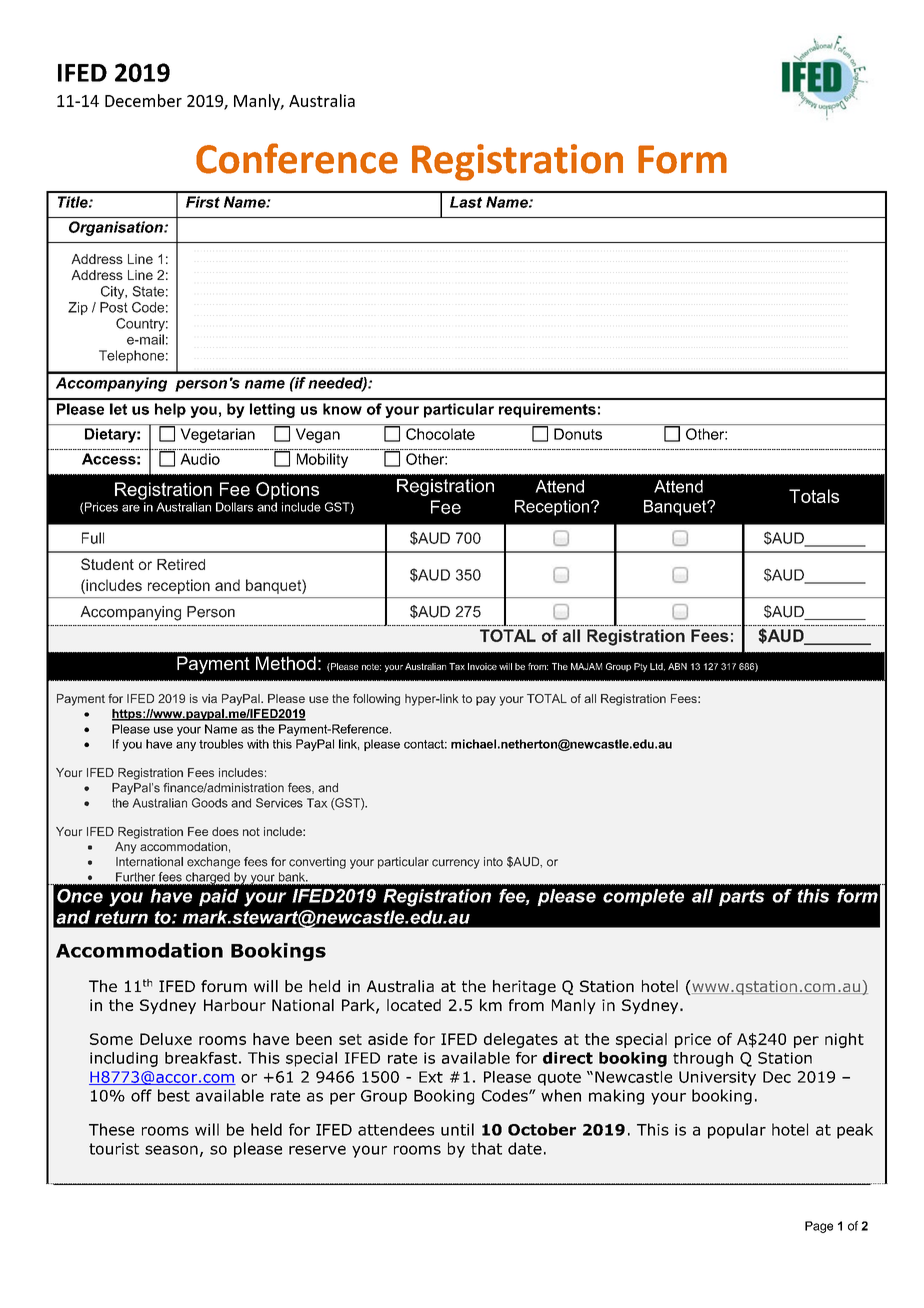 The height and width of the screenshot is (1308, 924). I want to click on requirements, so click(547, 410).
